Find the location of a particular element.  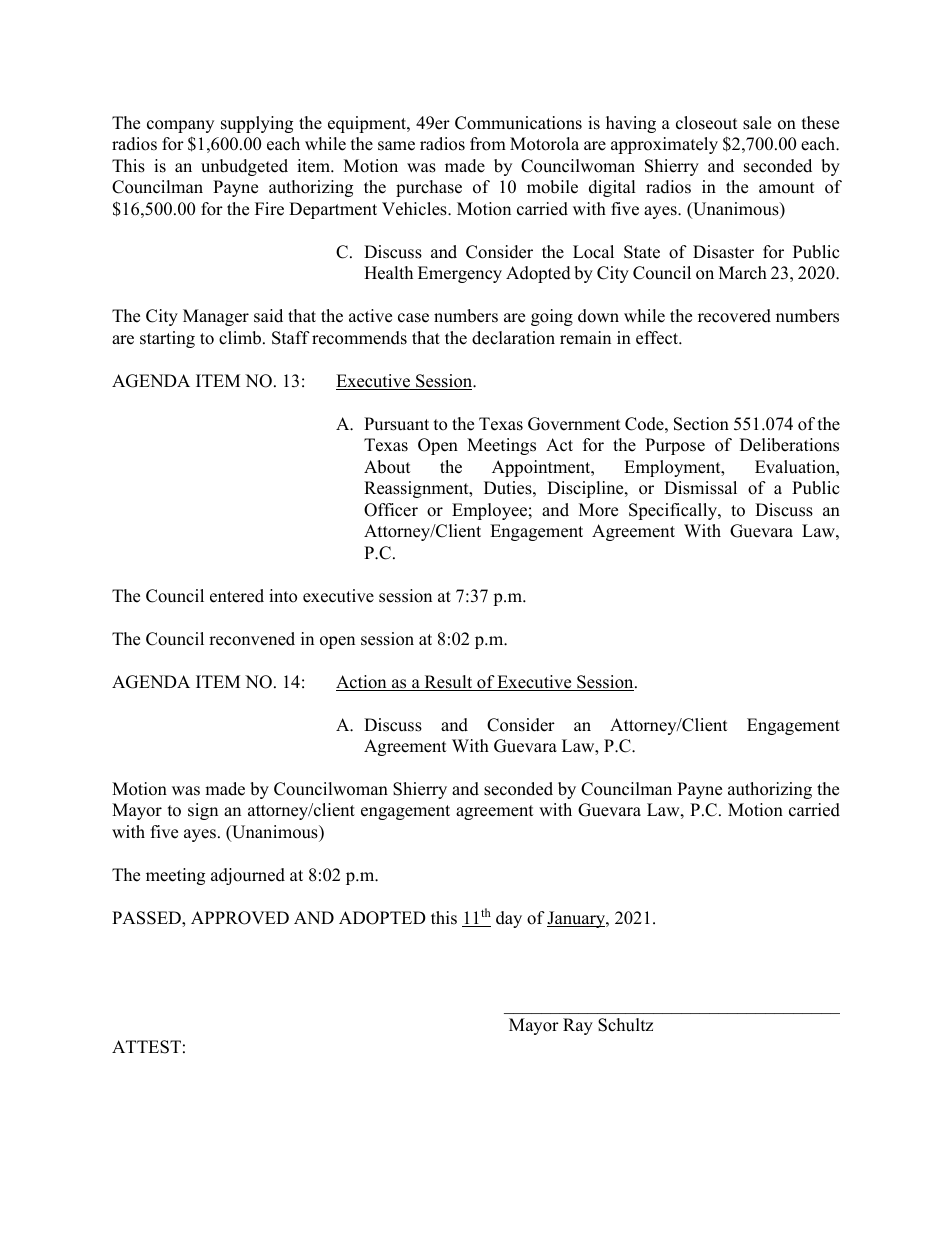

Ray is located at coordinates (578, 1026).
